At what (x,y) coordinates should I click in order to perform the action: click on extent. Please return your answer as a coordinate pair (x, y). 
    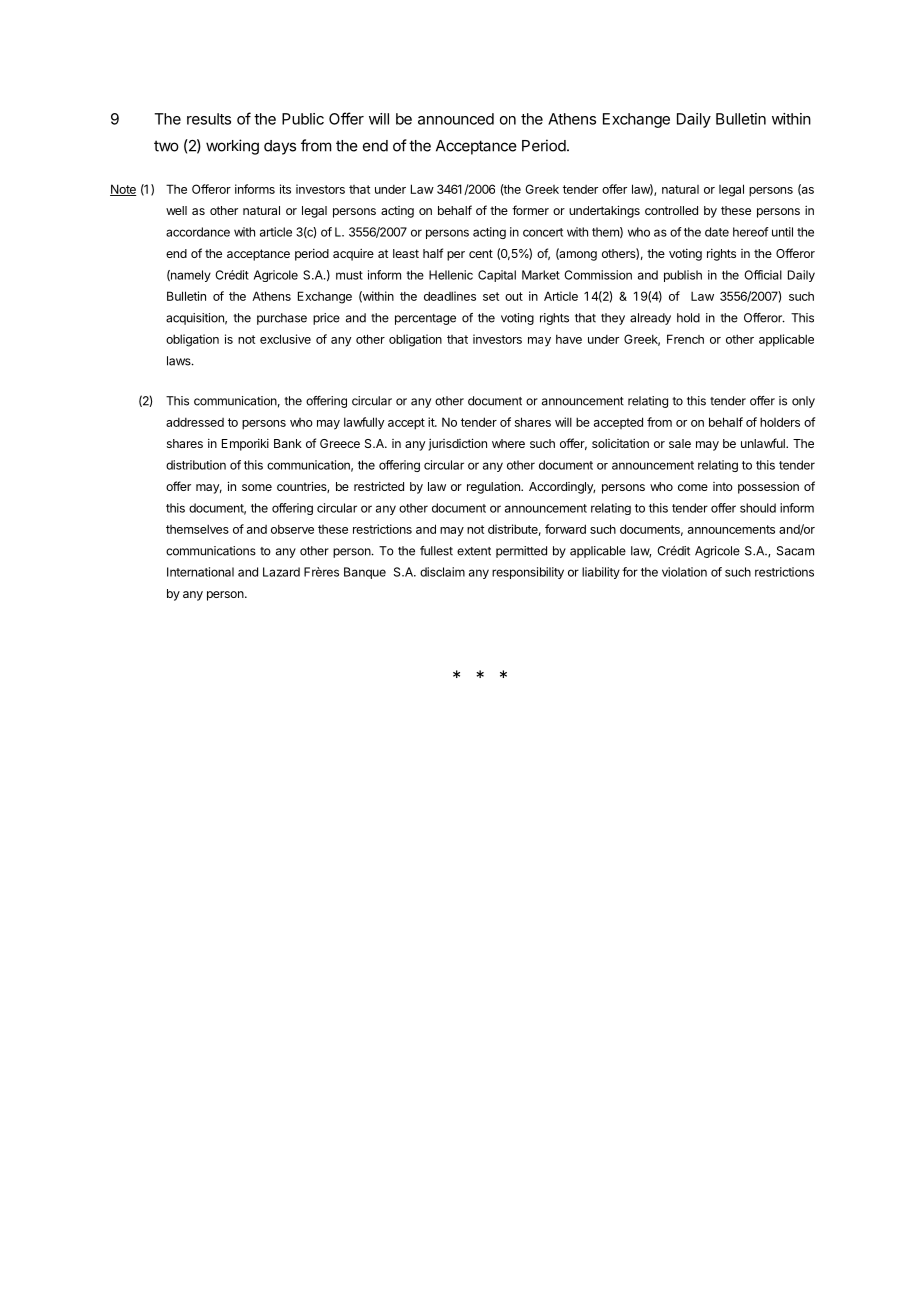
    Looking at the image, I should click on (474, 551).
